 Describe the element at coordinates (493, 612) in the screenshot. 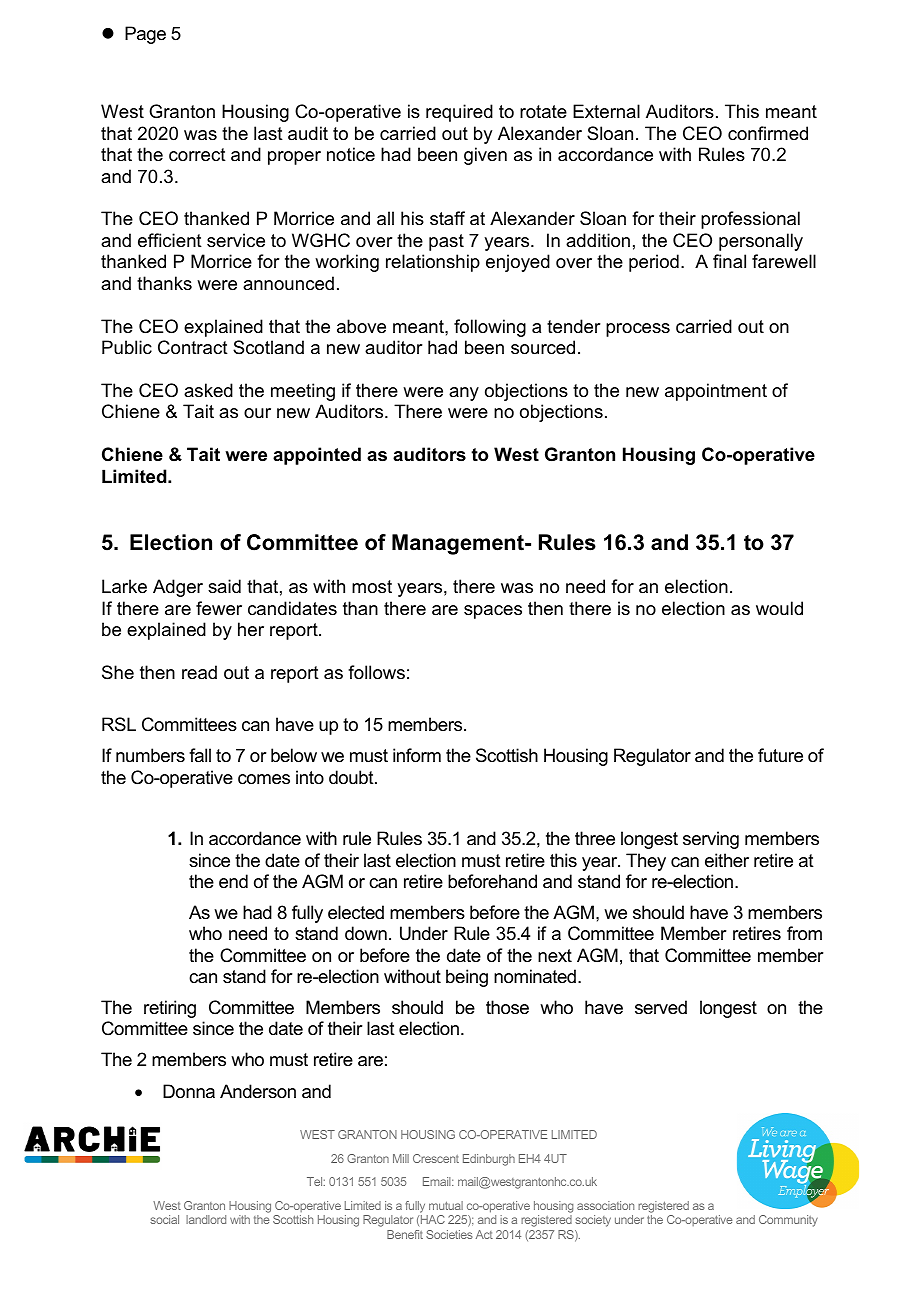

I see `spaces` at that location.
